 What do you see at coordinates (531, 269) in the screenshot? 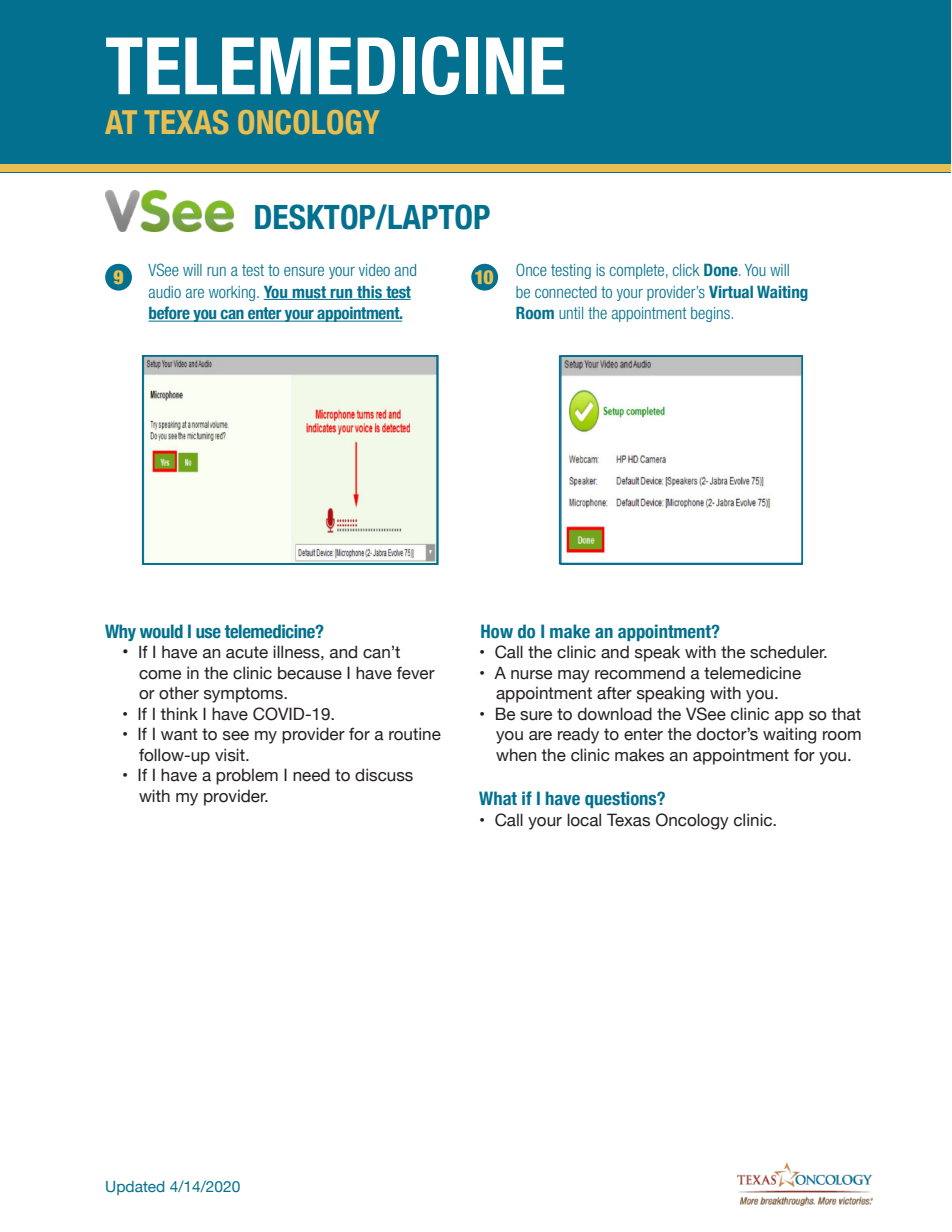
I see `Once` at bounding box center [531, 269].
